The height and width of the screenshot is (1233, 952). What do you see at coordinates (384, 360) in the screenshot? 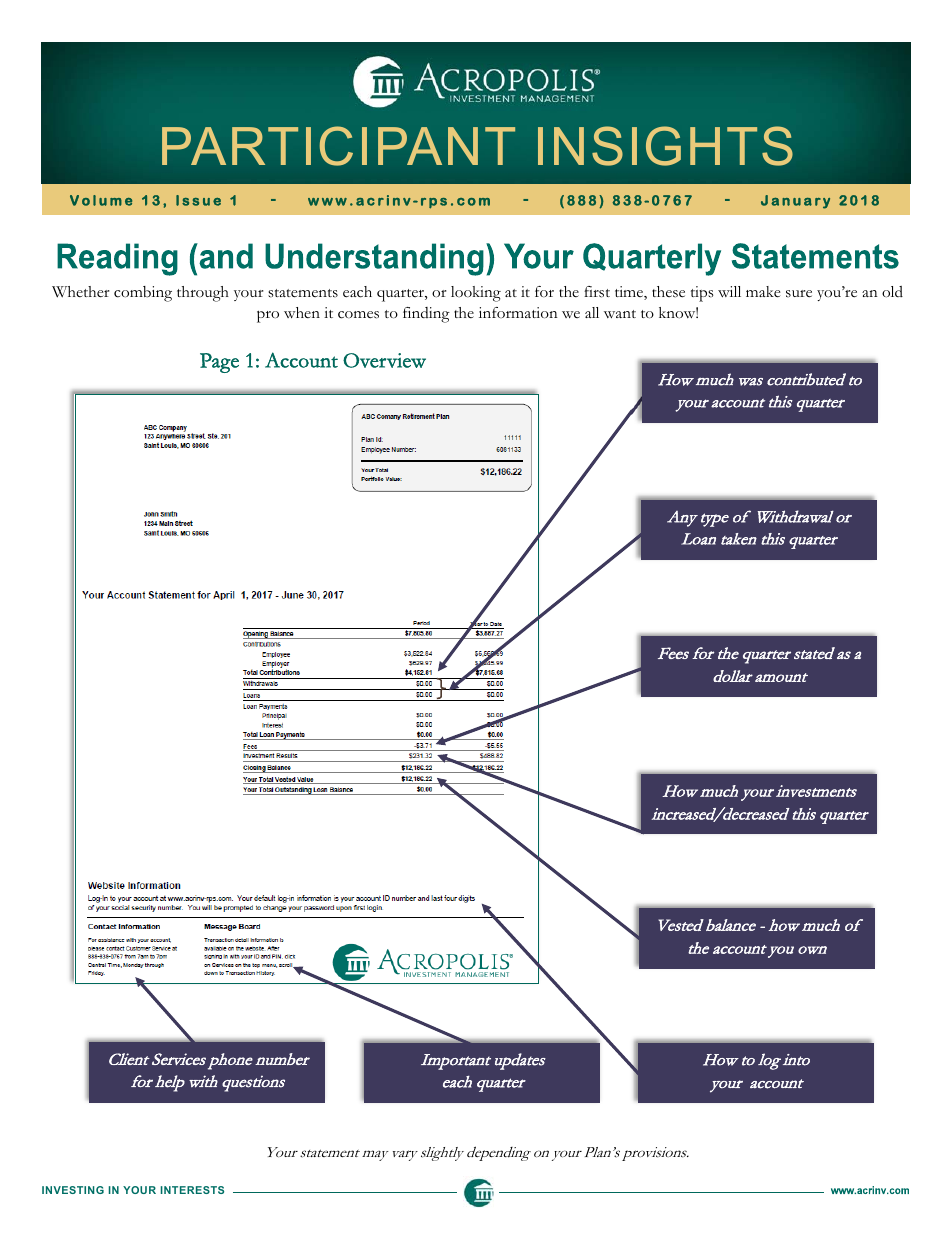
I see `Overview` at bounding box center [384, 360].
